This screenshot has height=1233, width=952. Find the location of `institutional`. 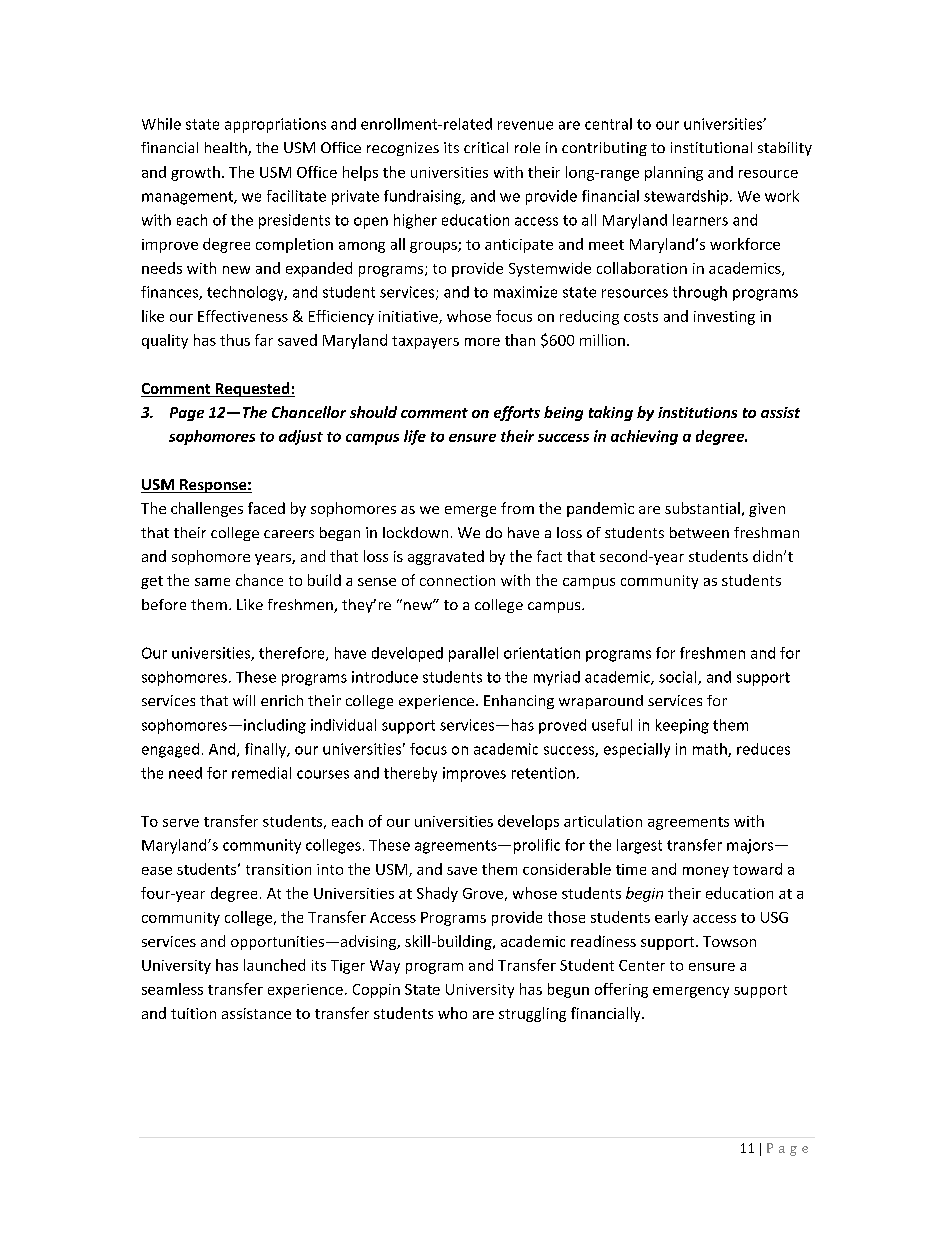

institutional is located at coordinates (711, 147).
